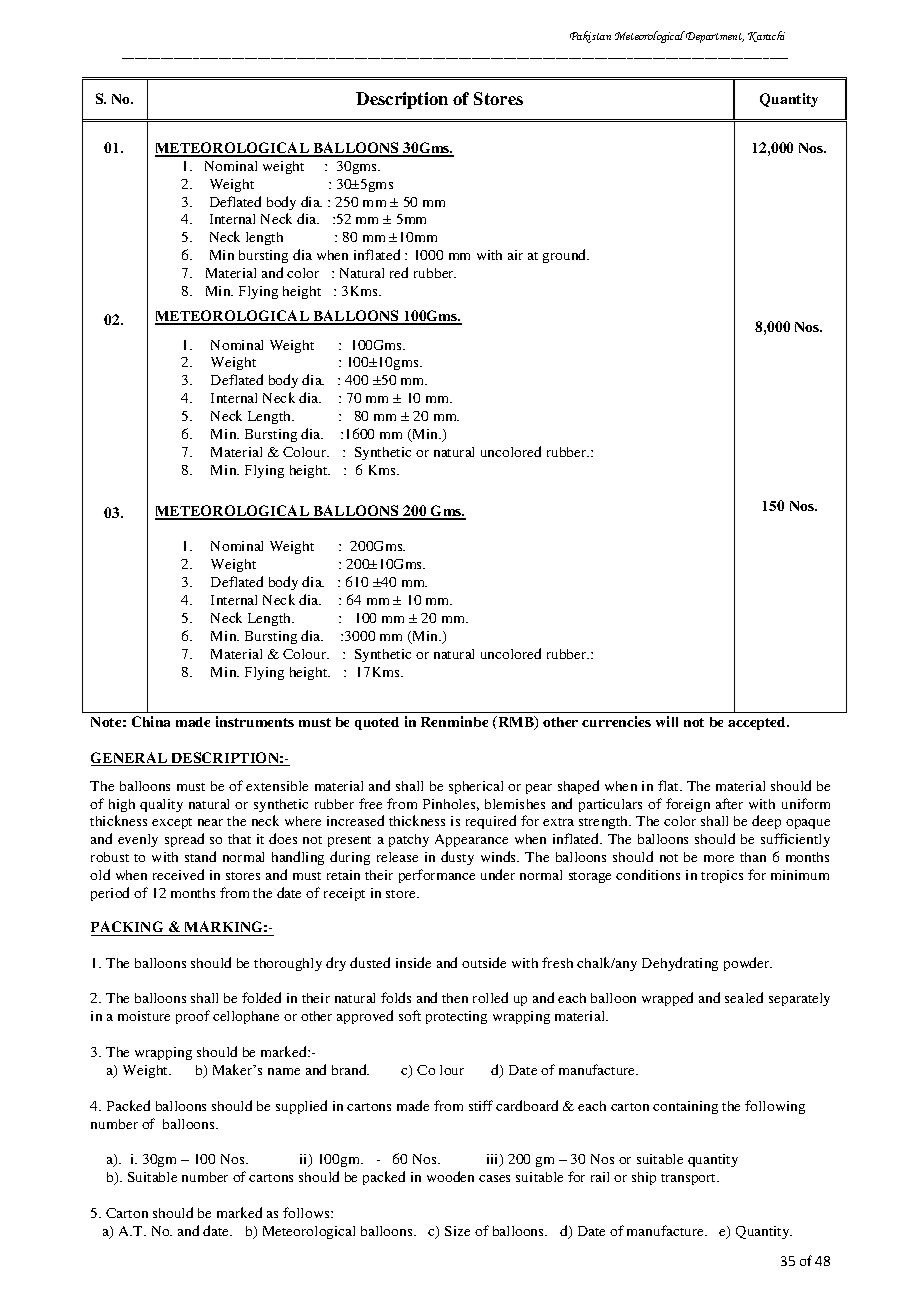  What do you see at coordinates (729, 803) in the image?
I see `after` at bounding box center [729, 803].
